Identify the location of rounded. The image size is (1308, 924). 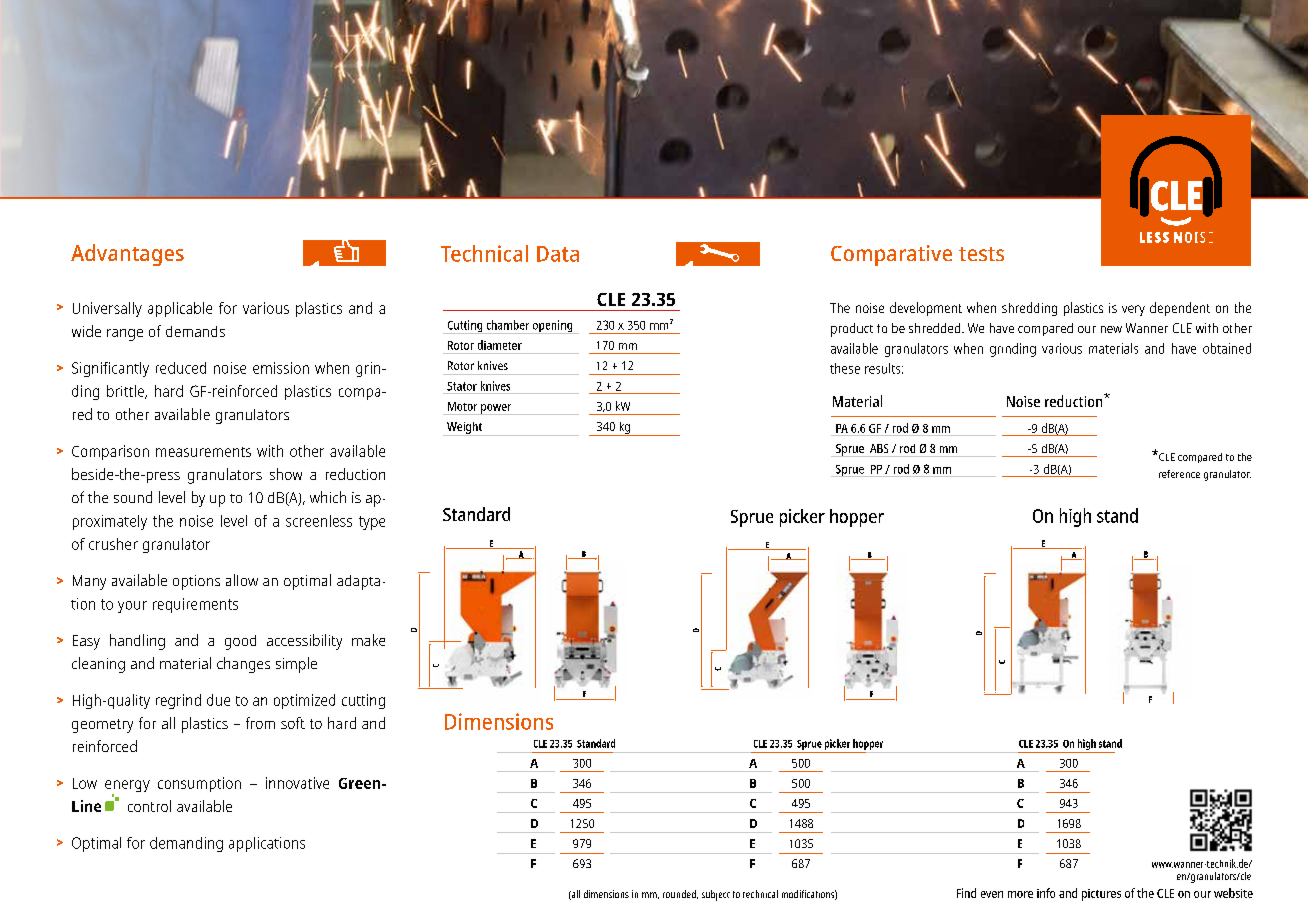
(680, 894).
